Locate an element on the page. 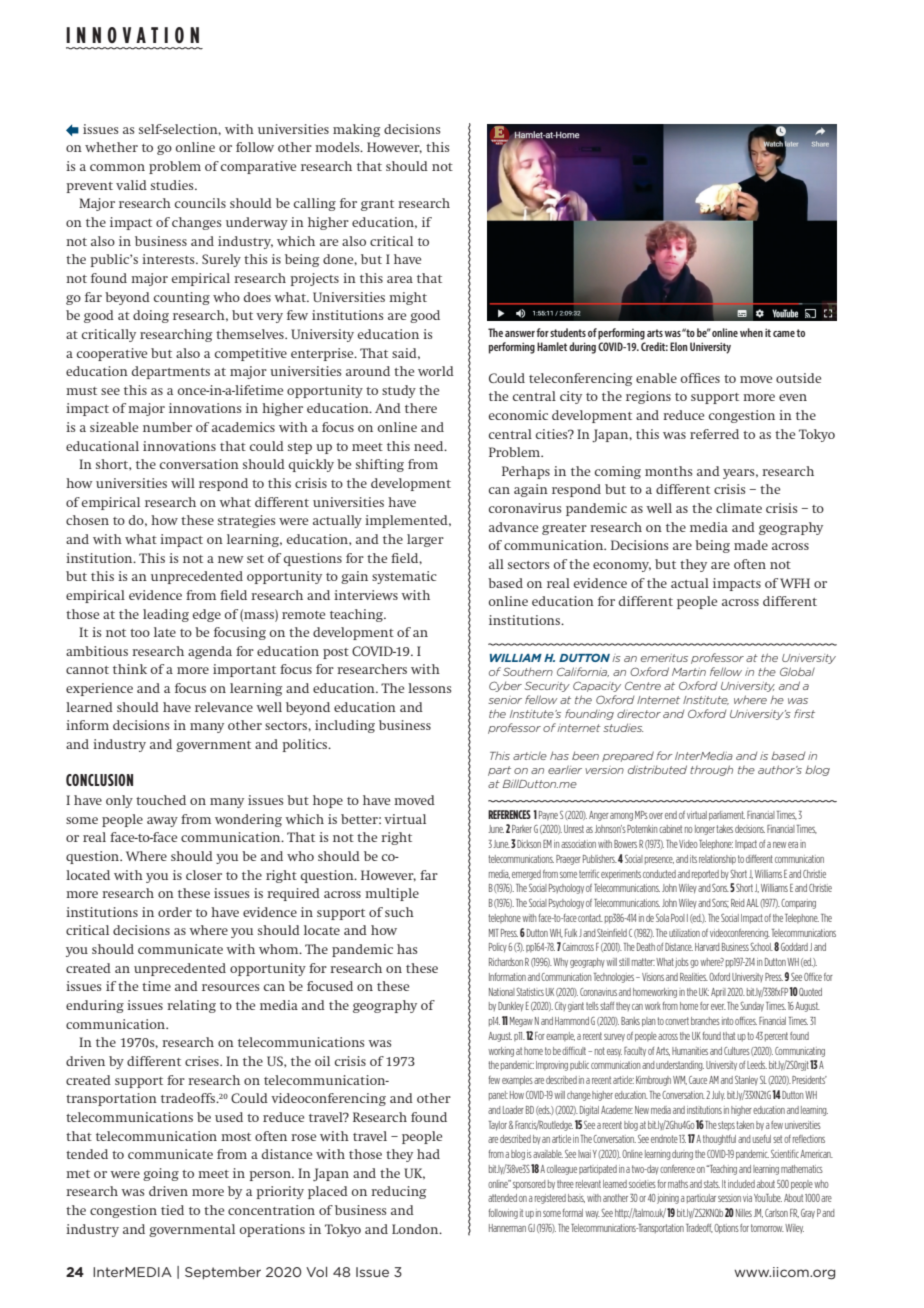 The height and width of the image is (1308, 924). April is located at coordinates (718, 993).
